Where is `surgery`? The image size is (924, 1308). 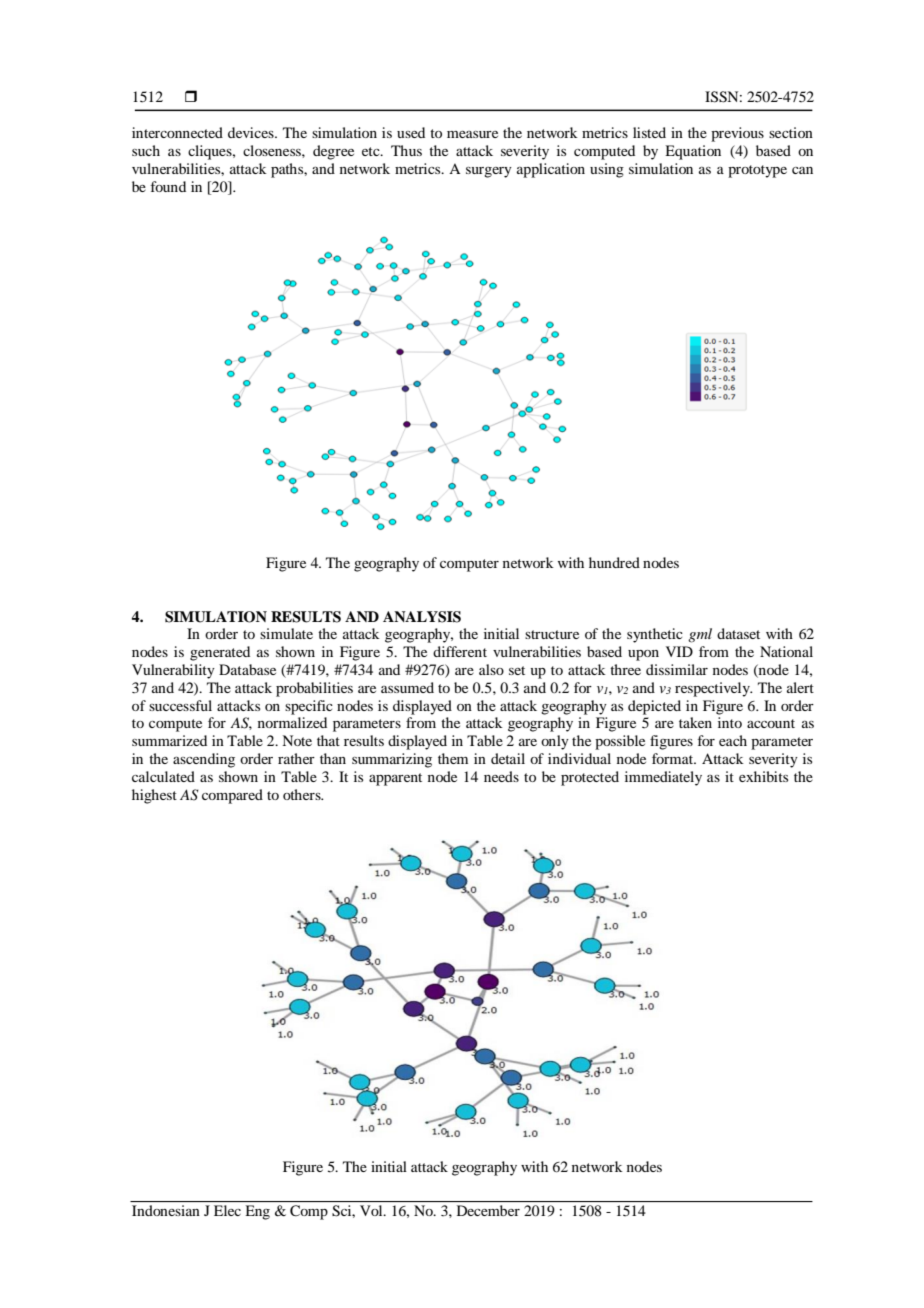
surgery is located at coordinates (489, 172).
